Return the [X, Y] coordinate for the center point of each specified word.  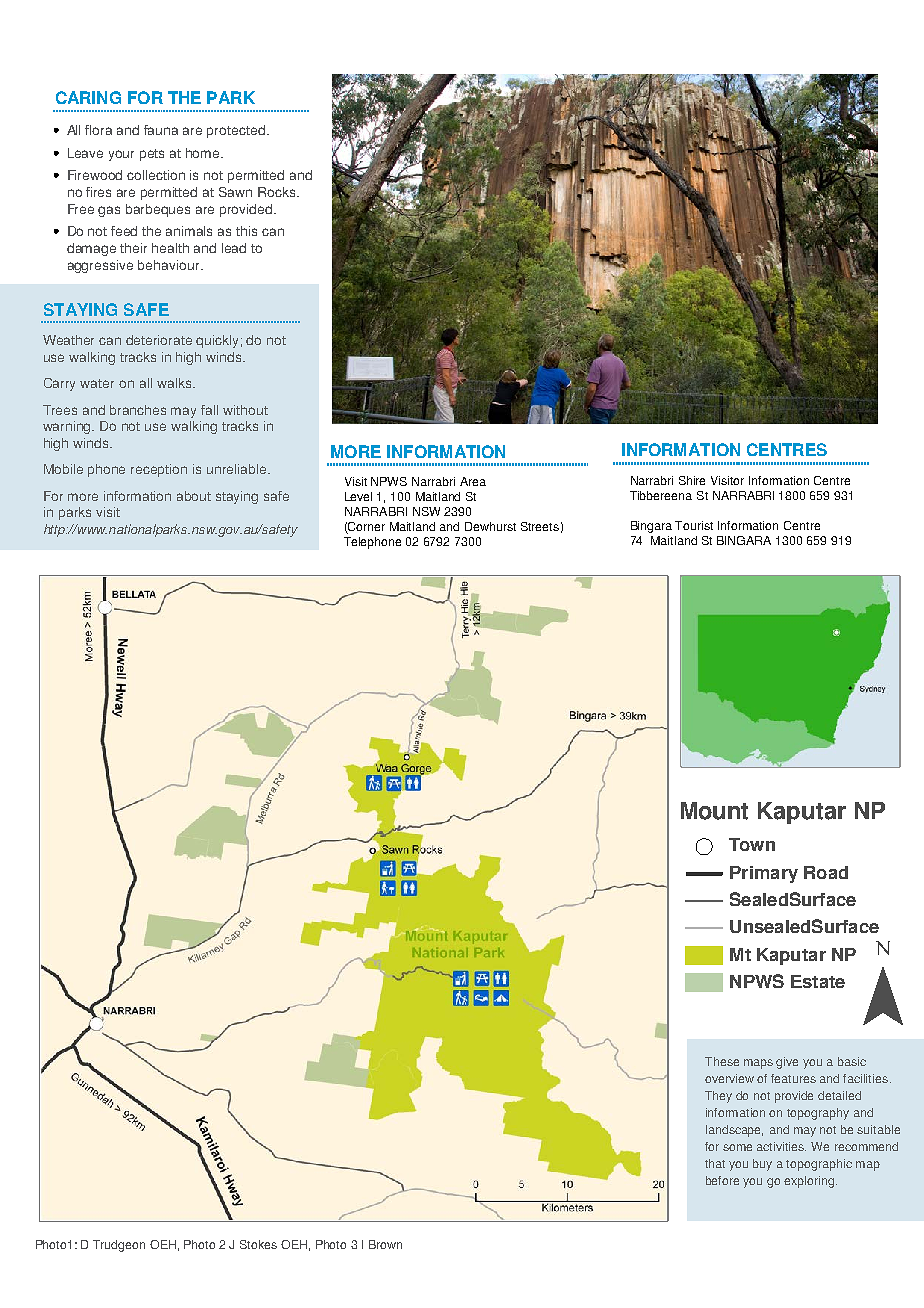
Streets [540, 526]
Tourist [694, 525]
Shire [692, 480]
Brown [385, 1244]
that [715, 1163]
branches [138, 410]
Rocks [278, 192]
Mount [714, 811]
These [722, 1061]
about [194, 496]
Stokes [258, 1244]
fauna [161, 130]
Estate [818, 981]
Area [473, 481]
